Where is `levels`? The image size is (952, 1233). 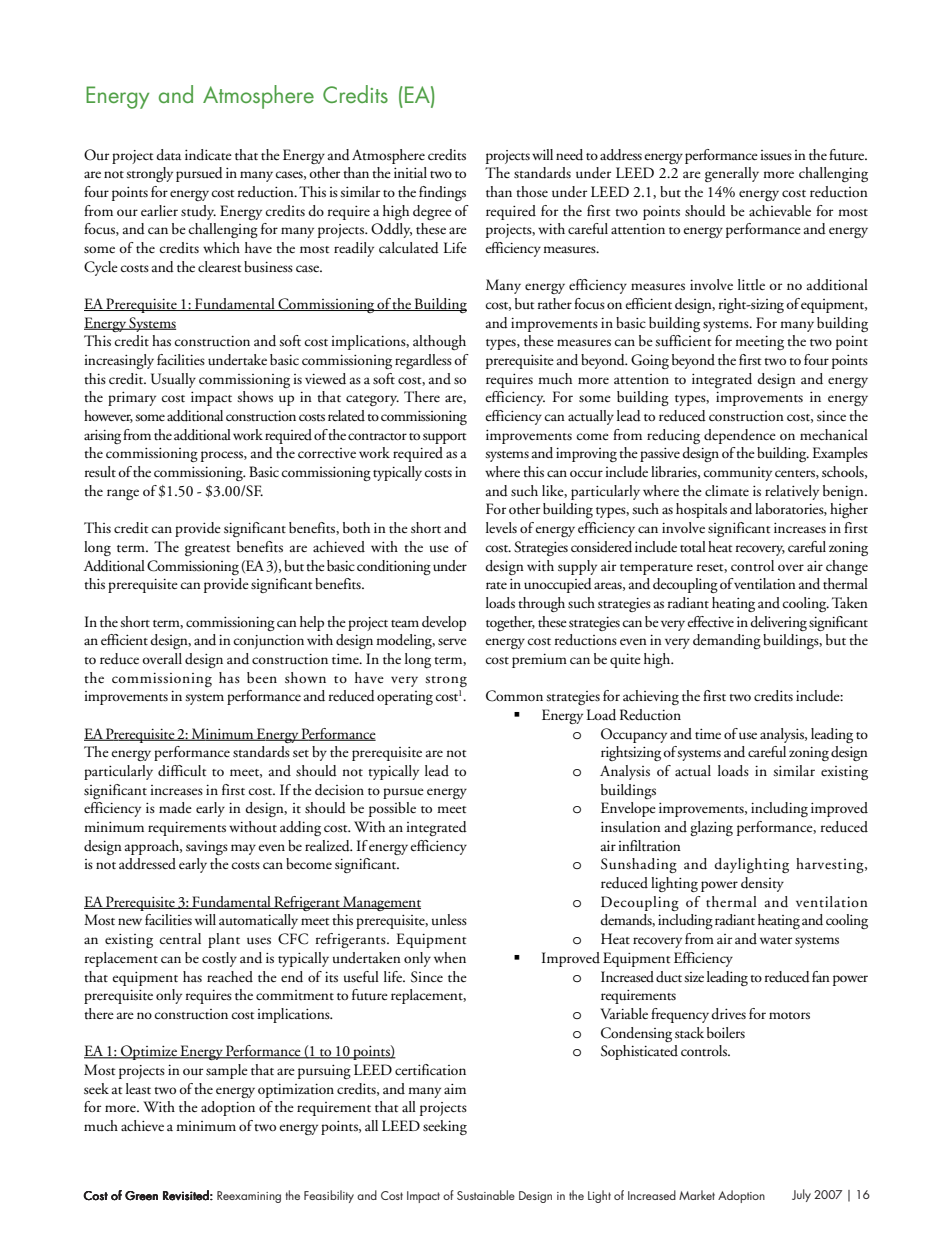 levels is located at coordinates (501, 528).
